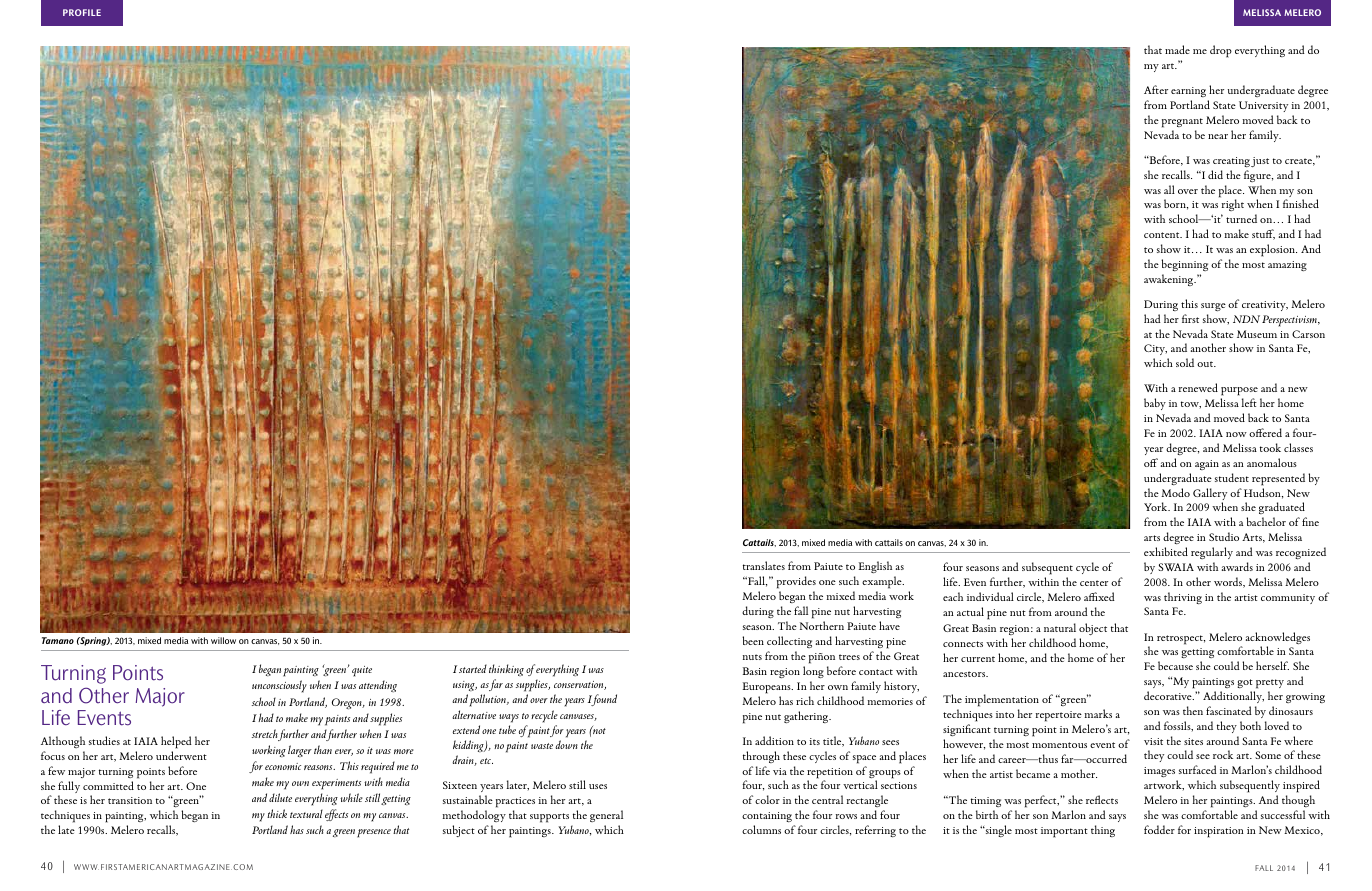  I want to click on drop, so click(1221, 51).
